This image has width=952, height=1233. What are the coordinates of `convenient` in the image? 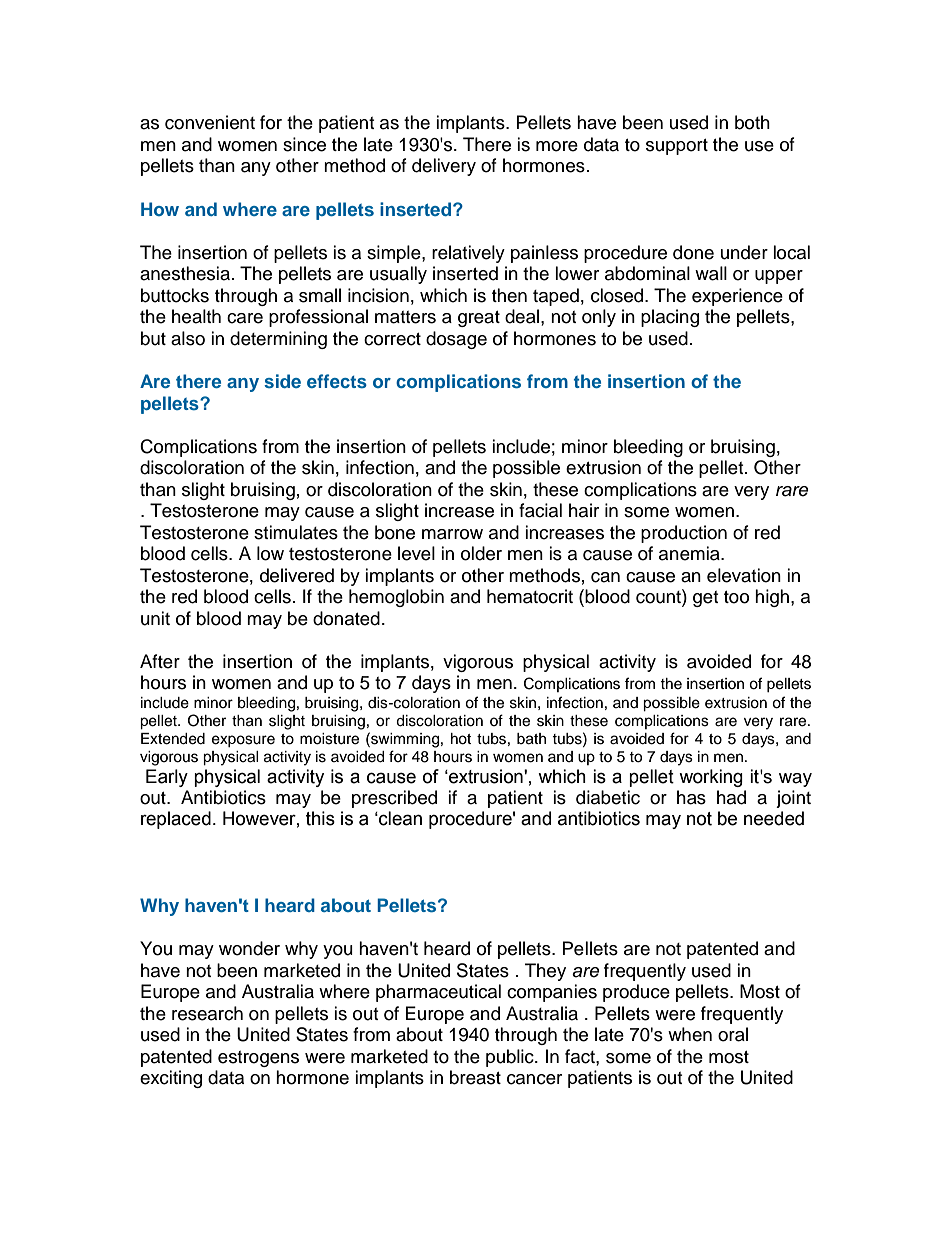 It's located at (210, 122).
